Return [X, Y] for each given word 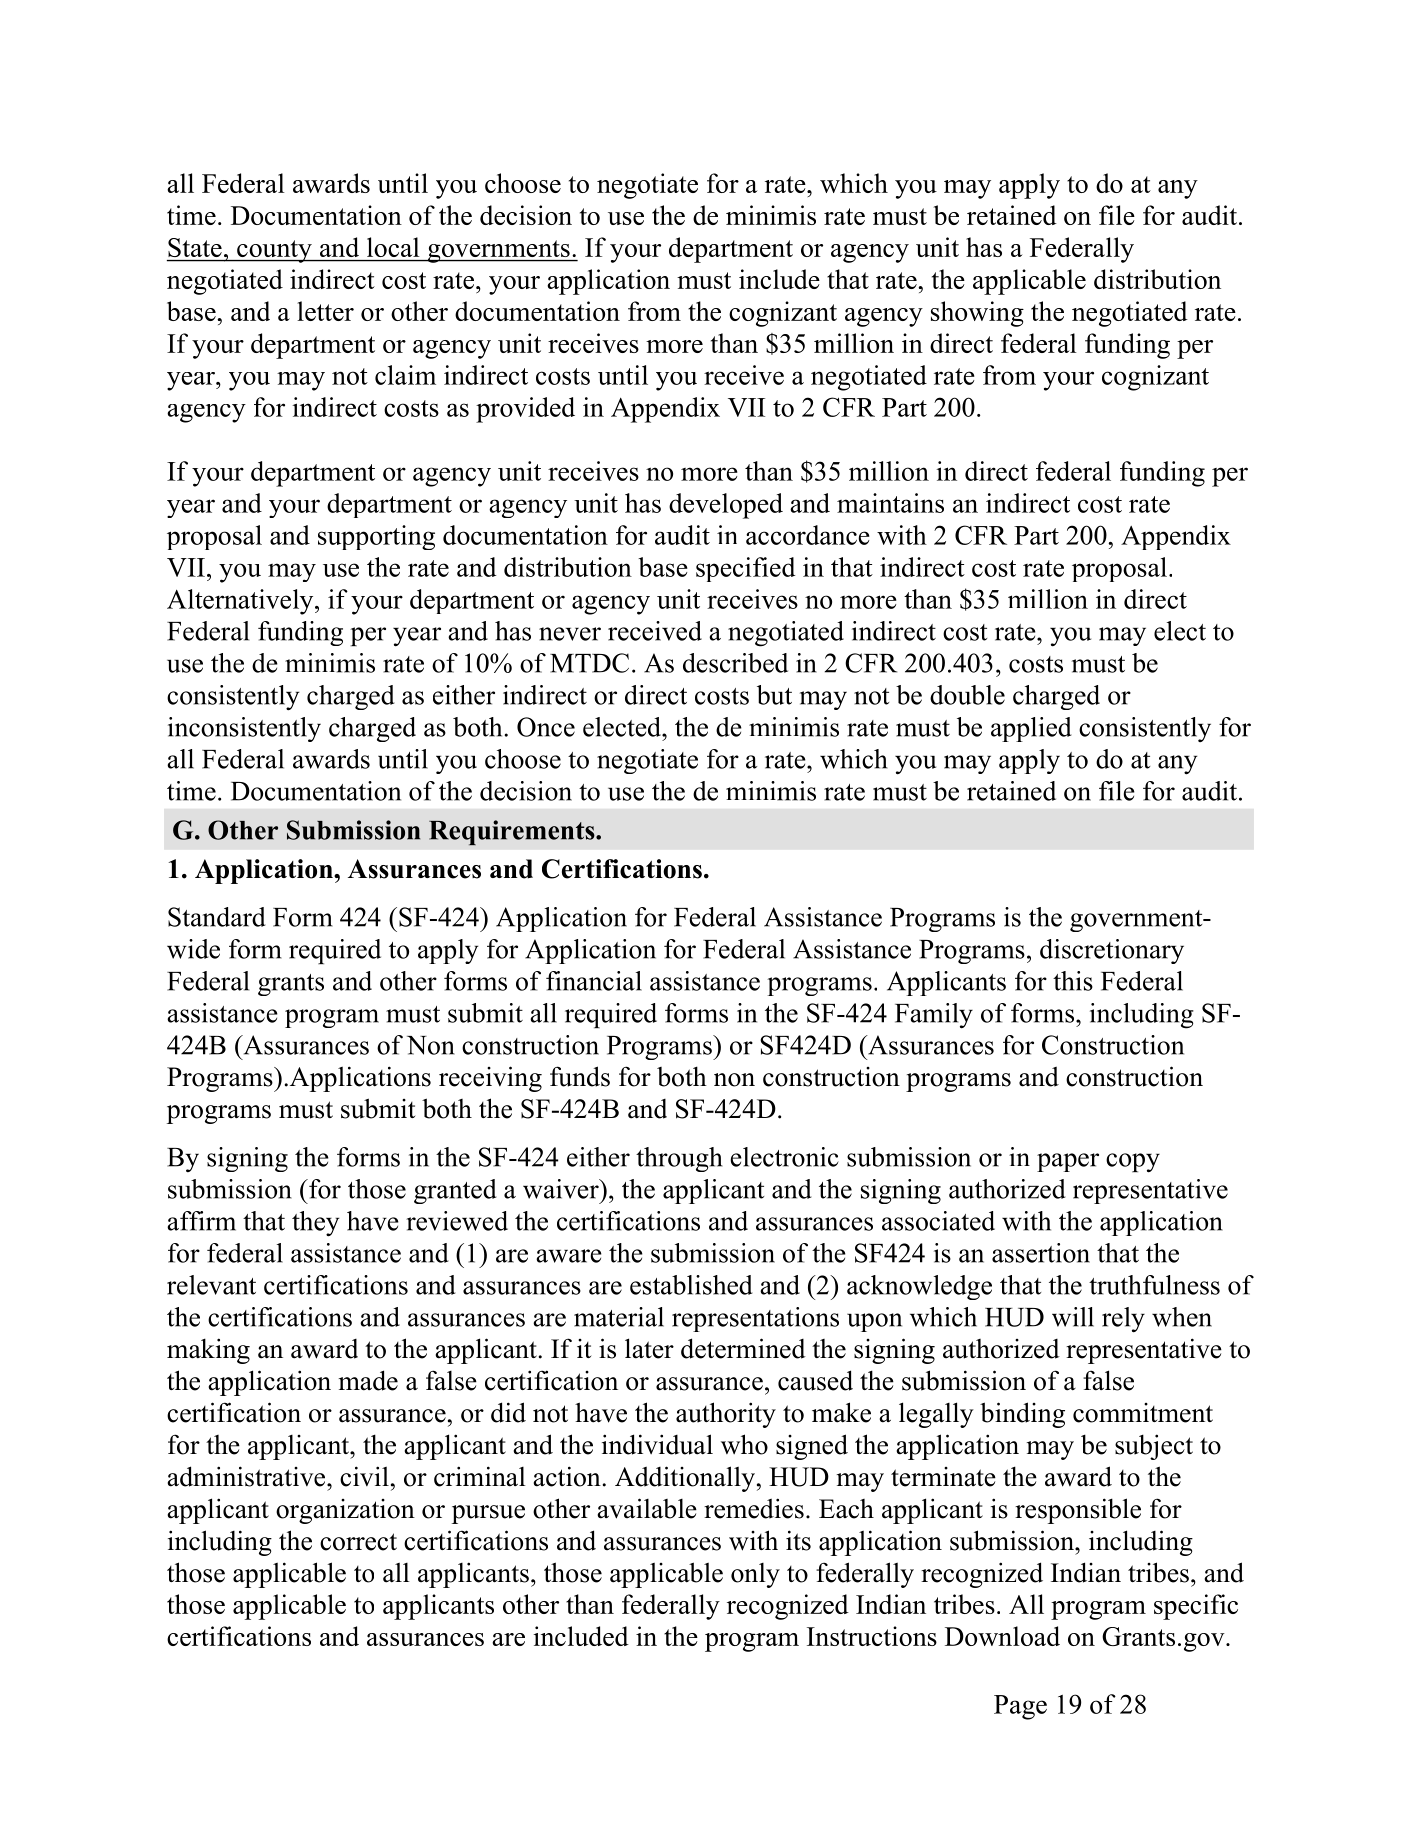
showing [977, 314]
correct [358, 1542]
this [1073, 981]
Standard [217, 917]
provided [525, 410]
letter [325, 311]
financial [594, 981]
